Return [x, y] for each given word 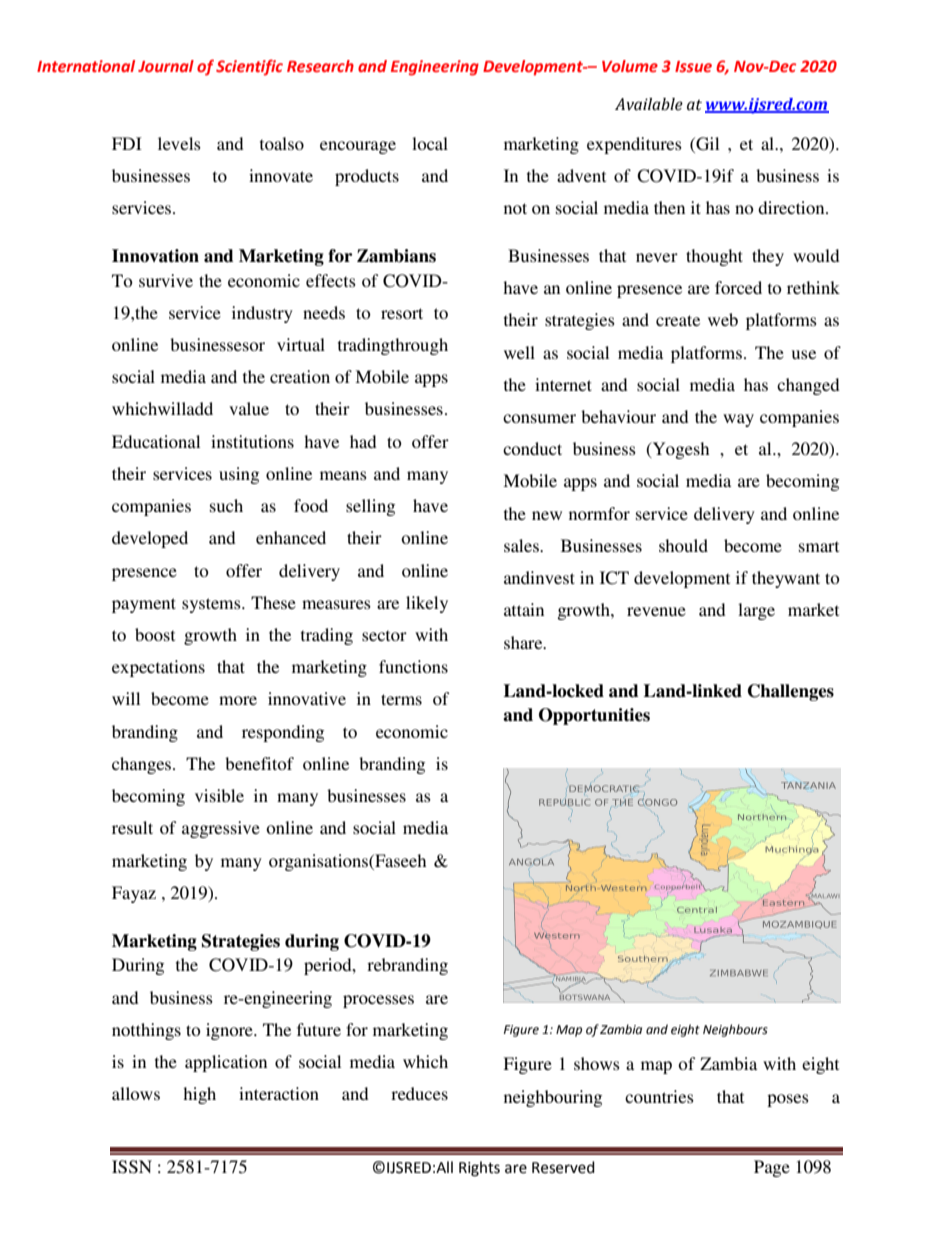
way [738, 420]
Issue [693, 67]
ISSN [132, 1167]
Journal [166, 66]
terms [401, 699]
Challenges [791, 692]
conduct [532, 448]
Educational [156, 441]
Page [772, 1168]
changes [143, 765]
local [430, 143]
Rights [479, 1169]
